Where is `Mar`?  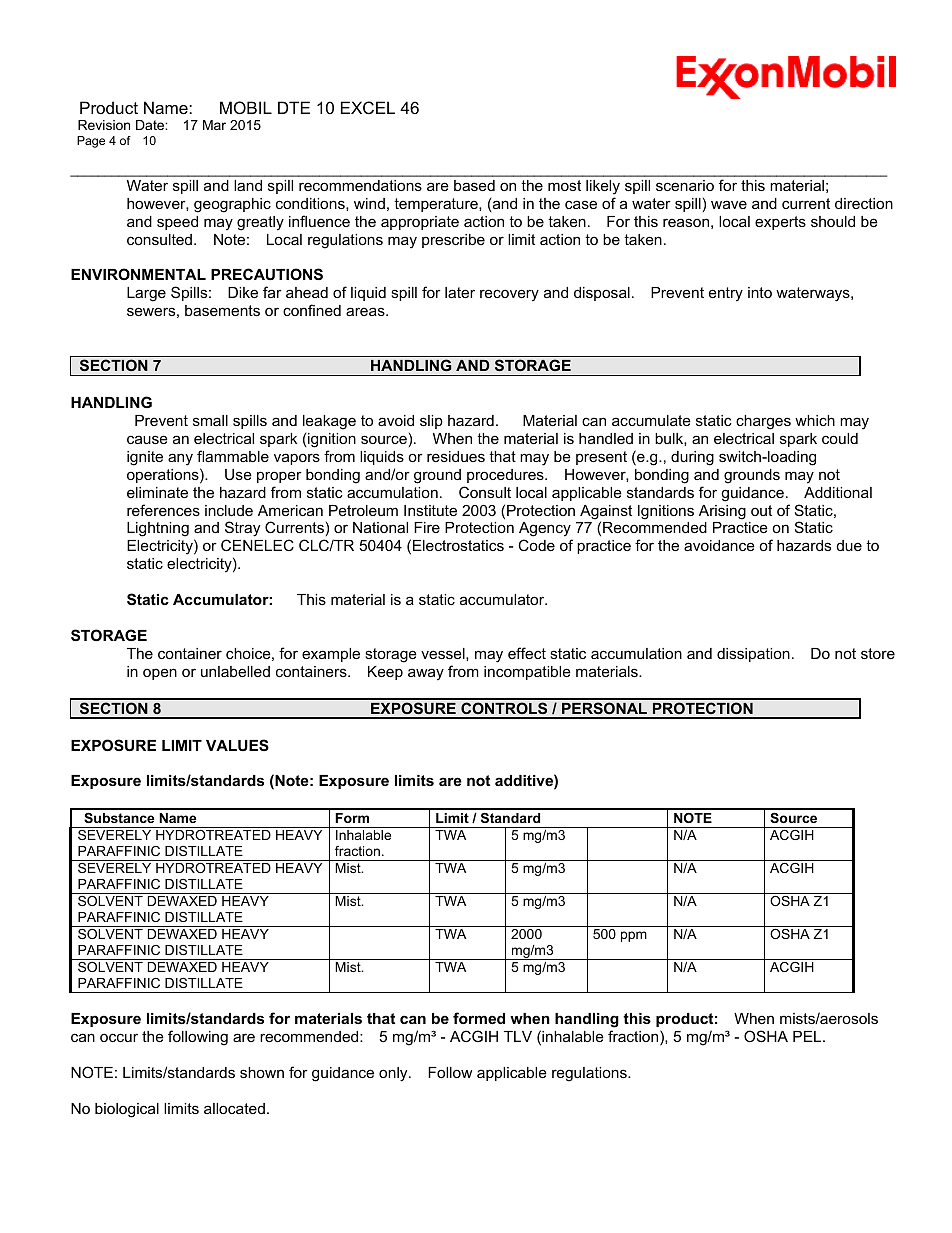 Mar is located at coordinates (214, 125).
